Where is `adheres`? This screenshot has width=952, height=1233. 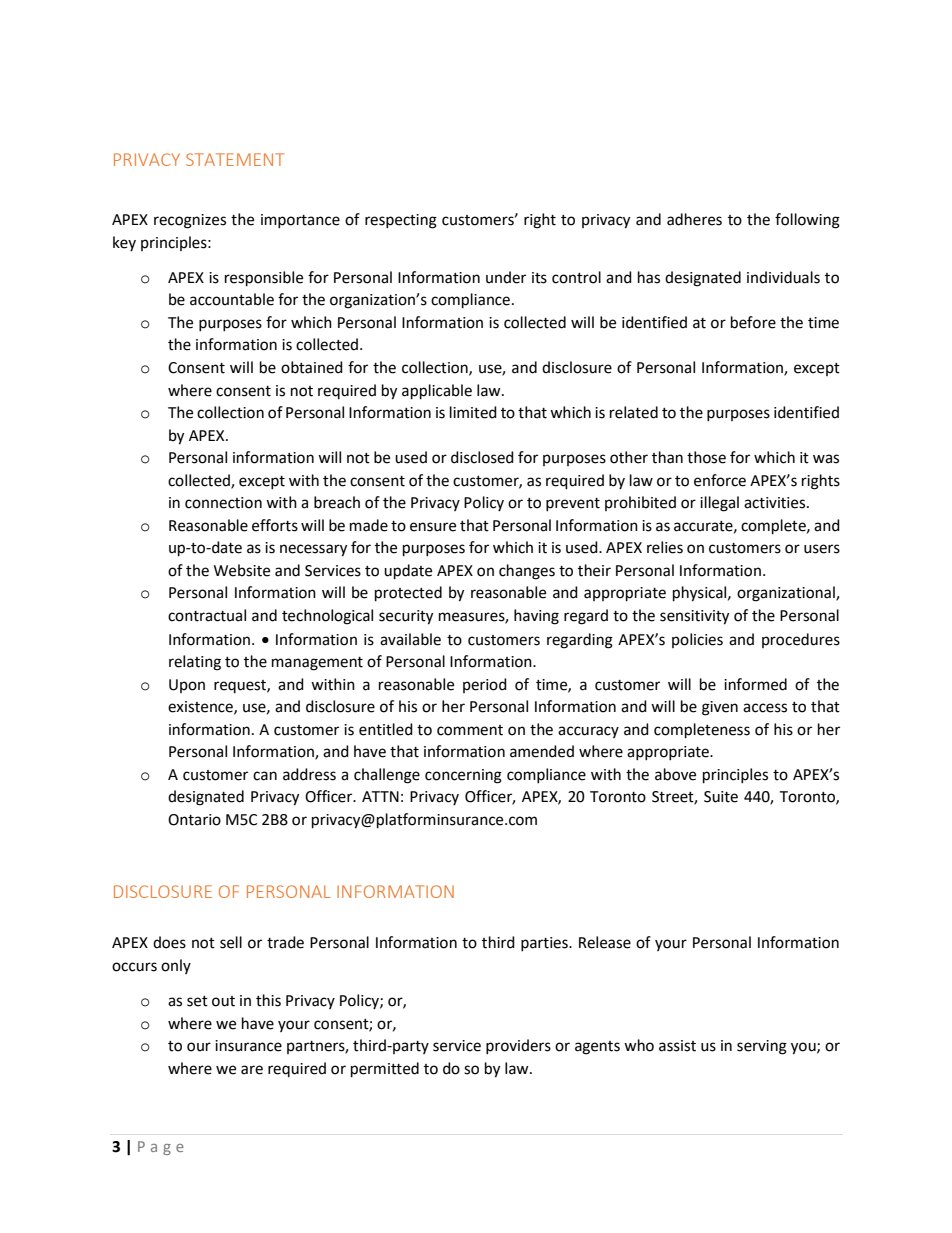
adheres is located at coordinates (694, 219).
